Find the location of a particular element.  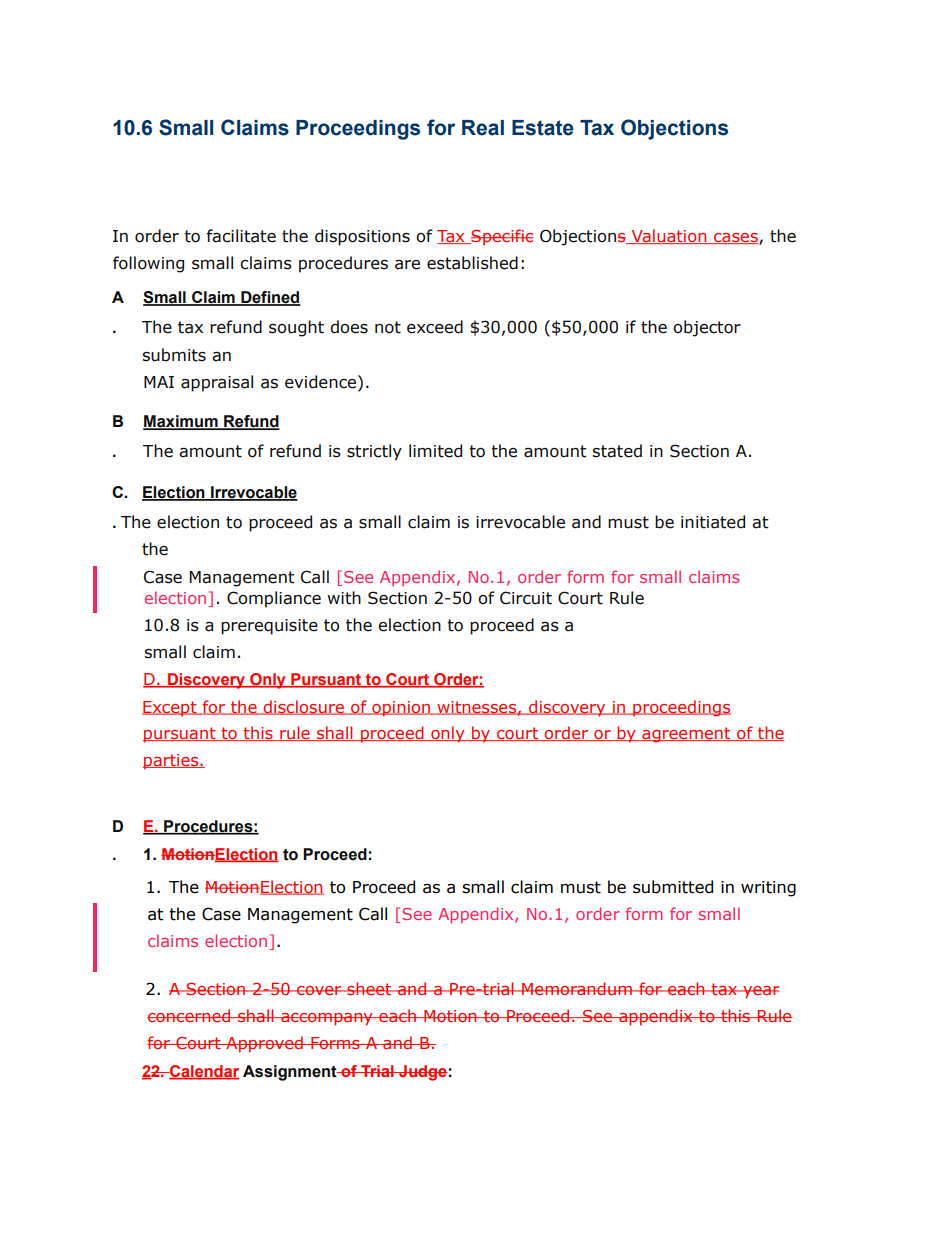

Compliance is located at coordinates (274, 599).
